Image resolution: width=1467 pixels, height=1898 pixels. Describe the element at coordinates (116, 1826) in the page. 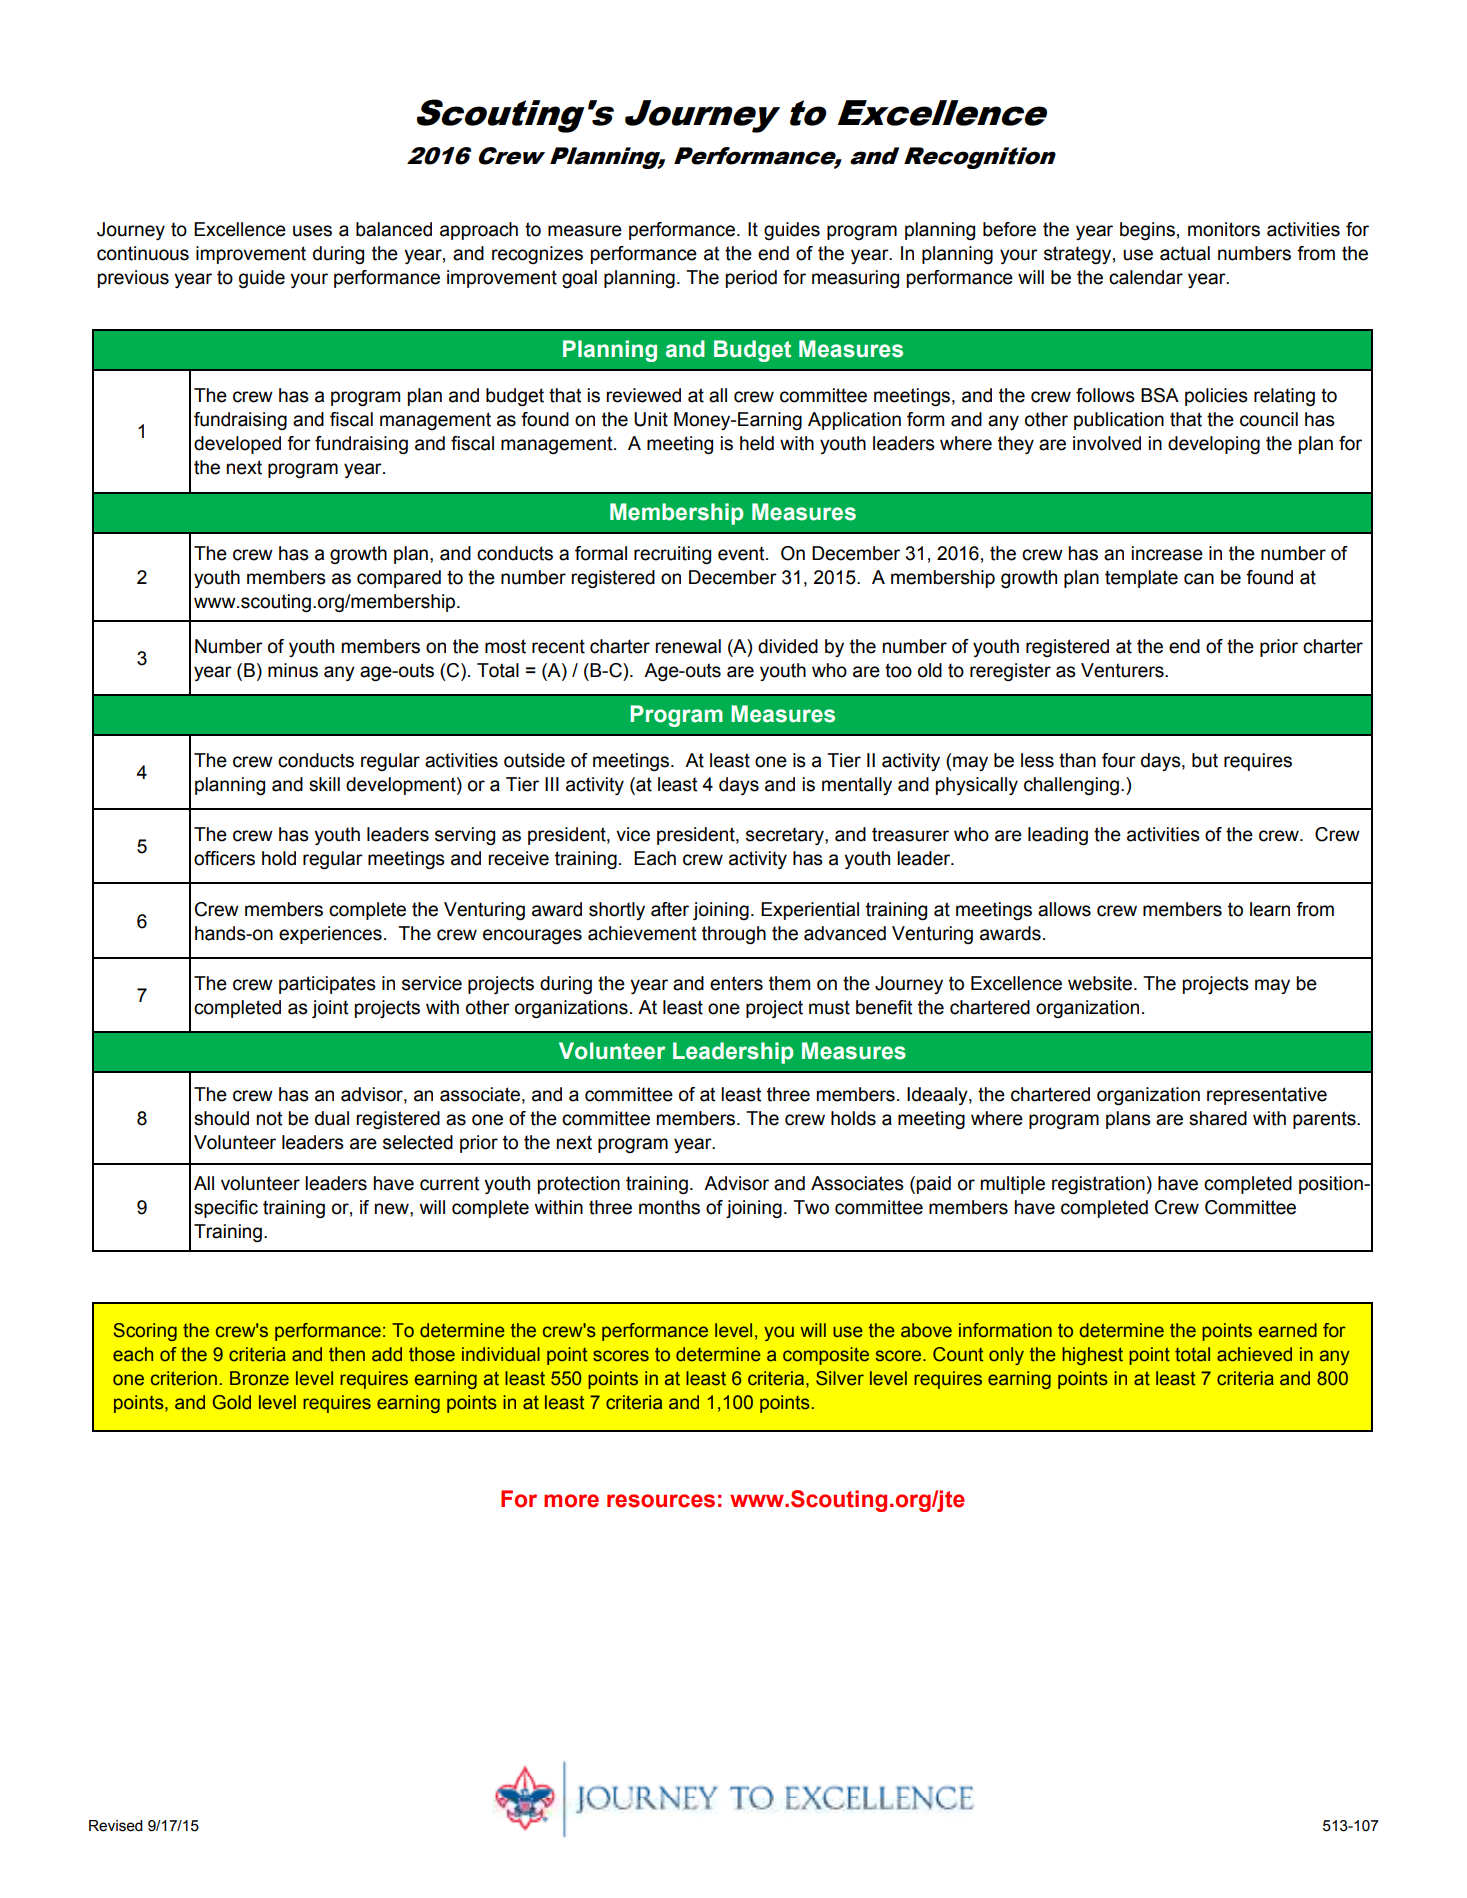

I see `Revised` at that location.
